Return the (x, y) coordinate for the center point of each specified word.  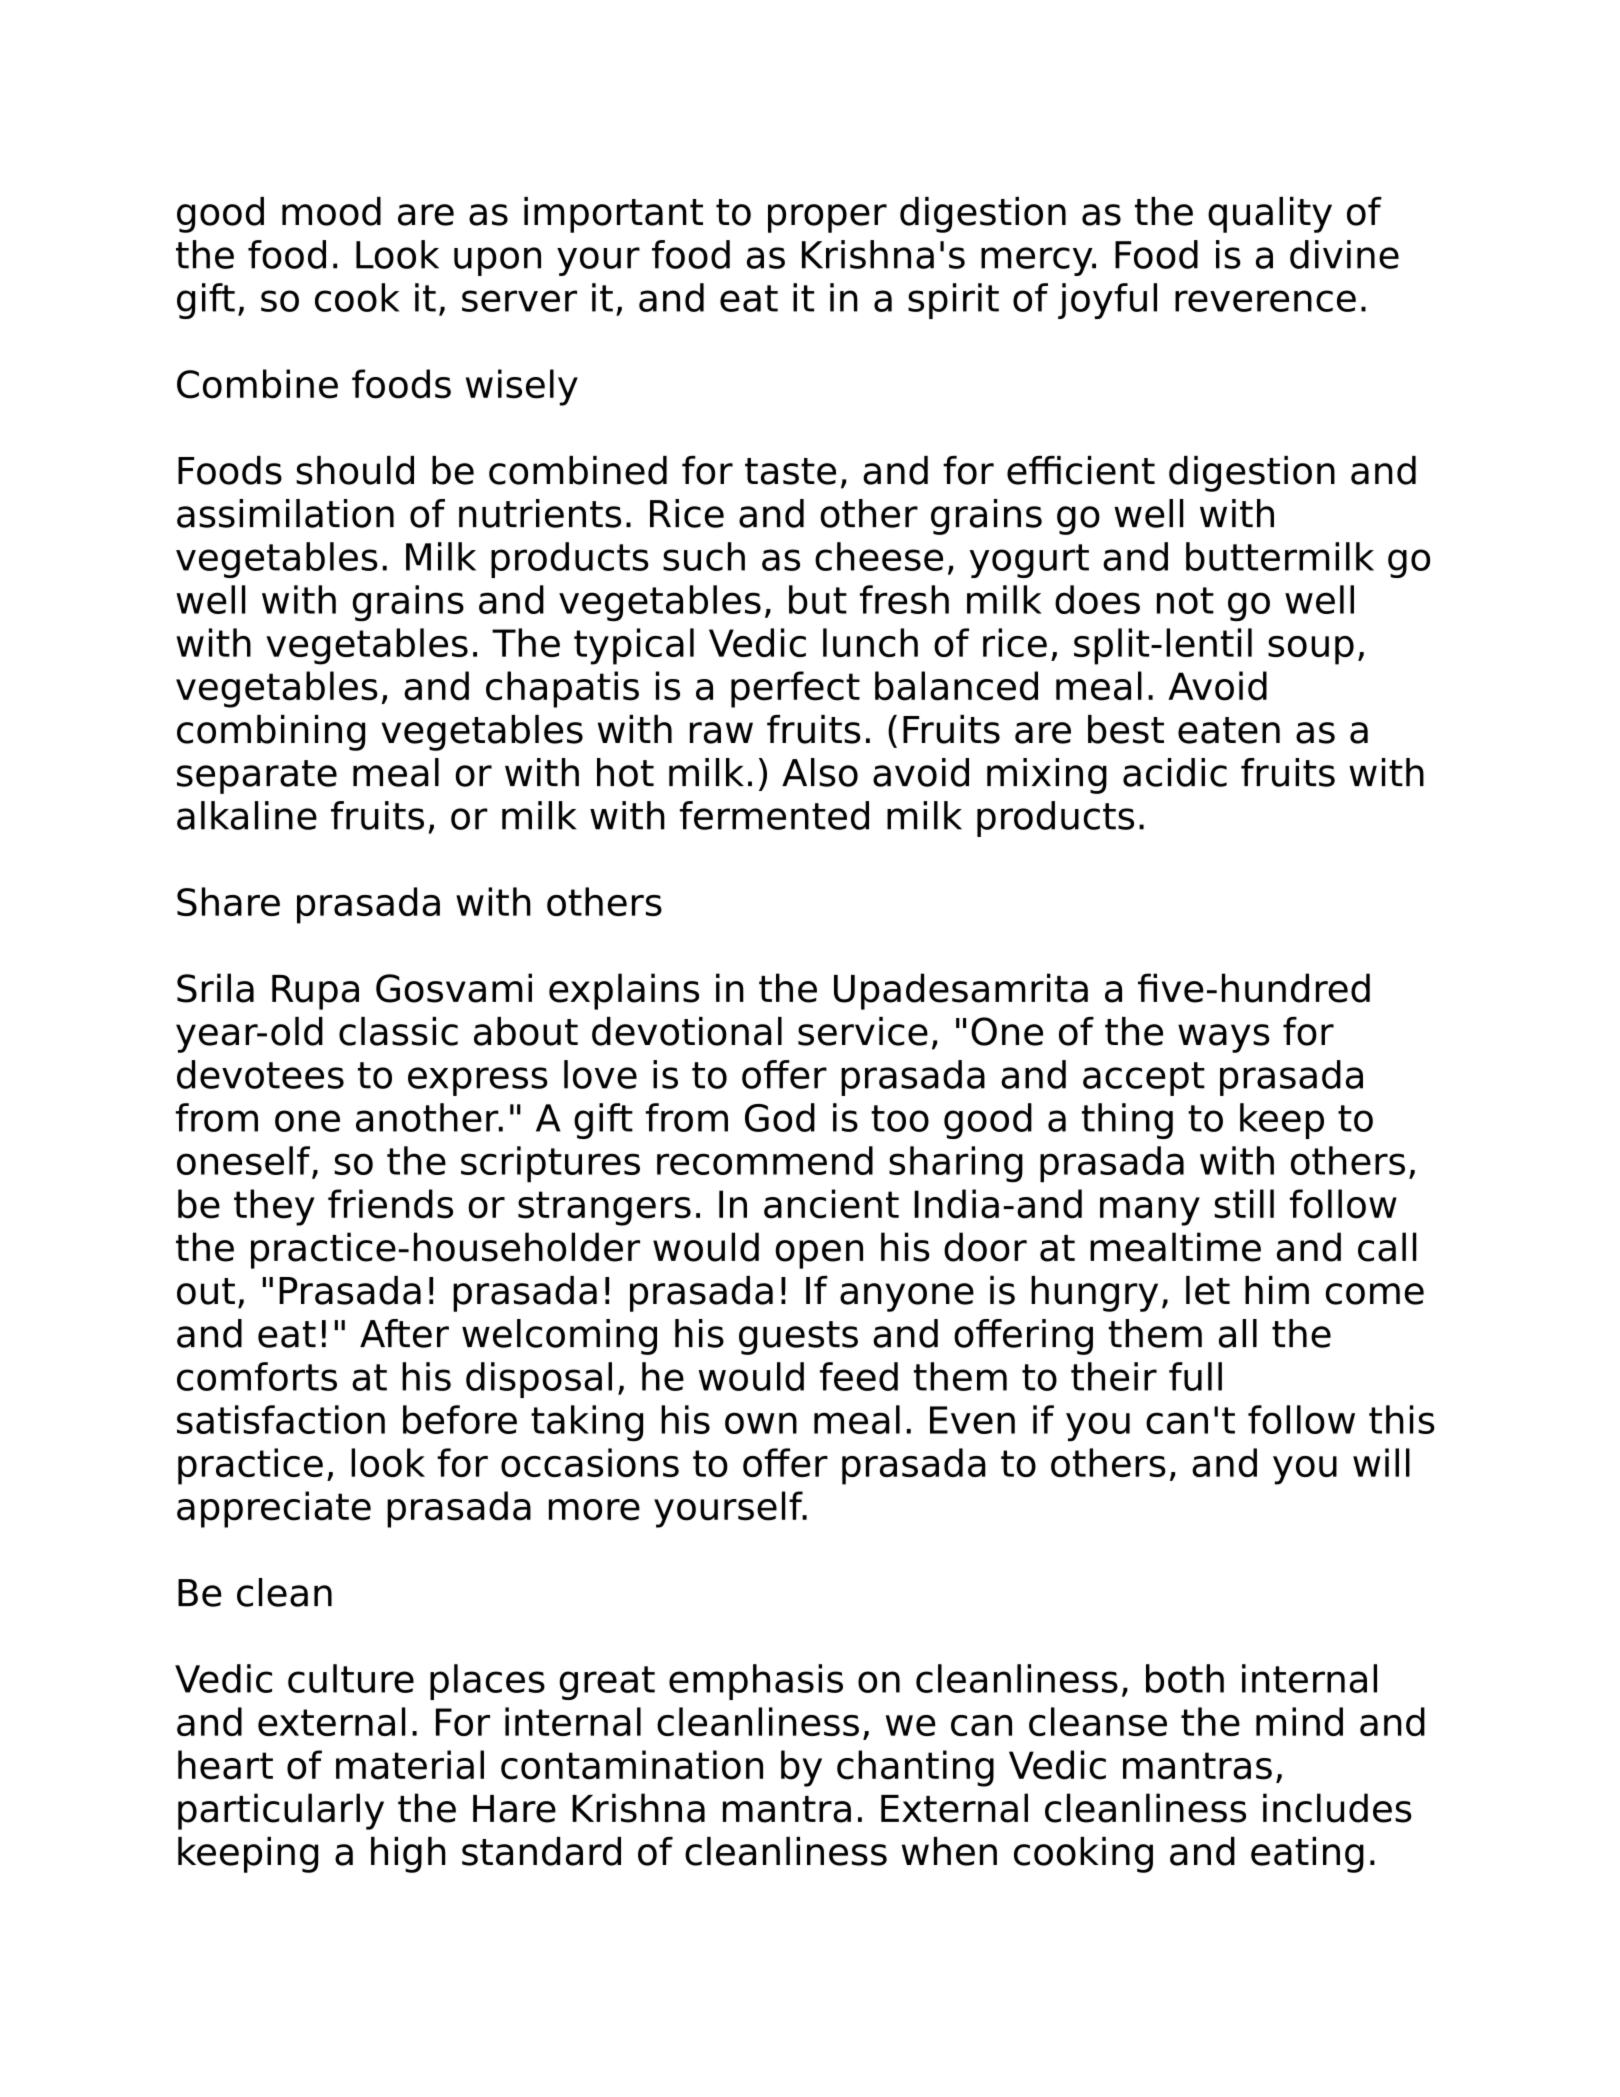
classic (398, 1031)
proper (827, 218)
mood (331, 211)
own (761, 1423)
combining (271, 733)
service (863, 1031)
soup (1311, 650)
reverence (1265, 301)
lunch (870, 642)
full (1195, 1376)
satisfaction (281, 1419)
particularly (281, 1811)
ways (1224, 1038)
